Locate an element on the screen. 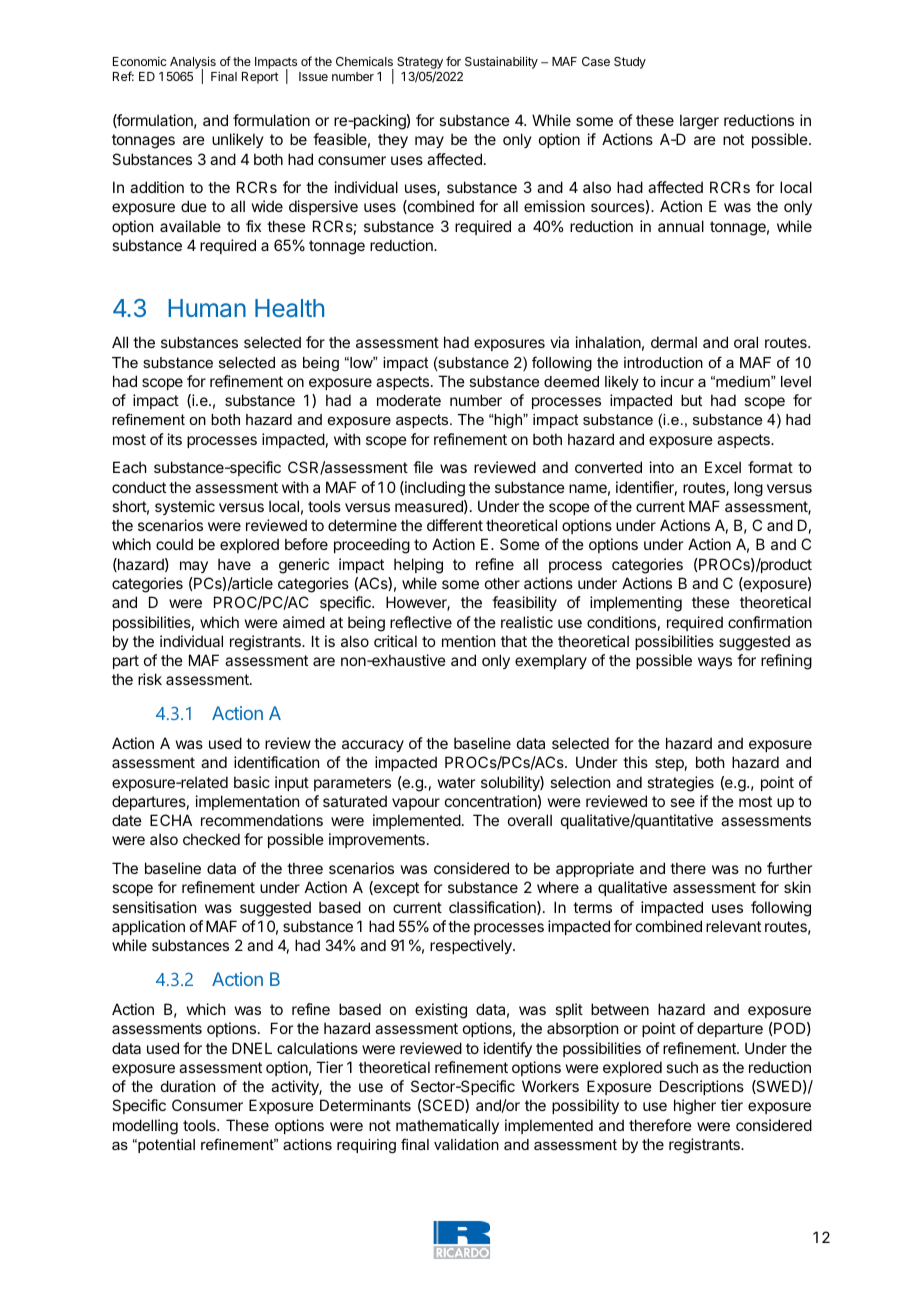  Analysis is located at coordinates (193, 64).
